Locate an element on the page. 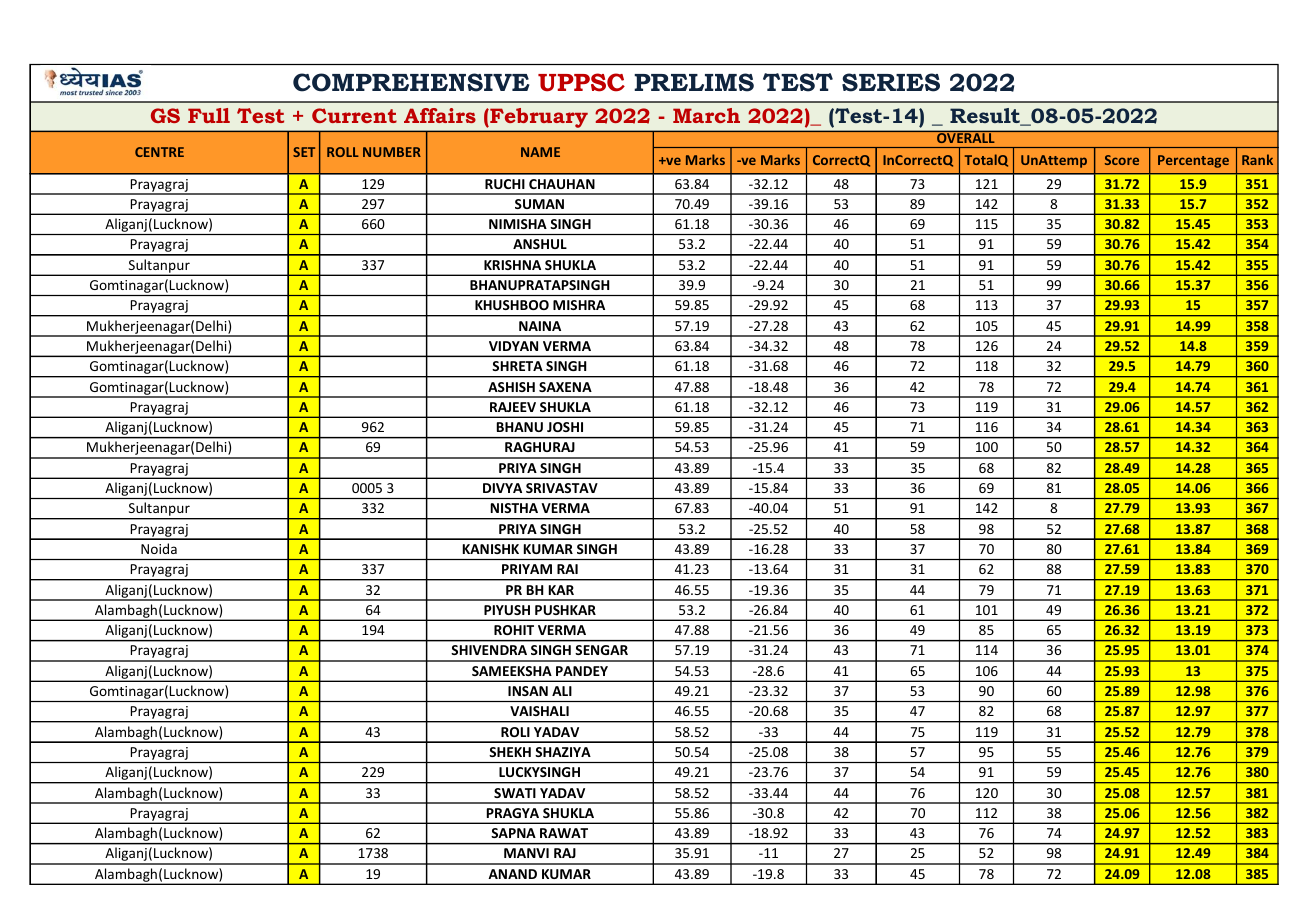 The image size is (1308, 924). Current is located at coordinates (354, 115).
